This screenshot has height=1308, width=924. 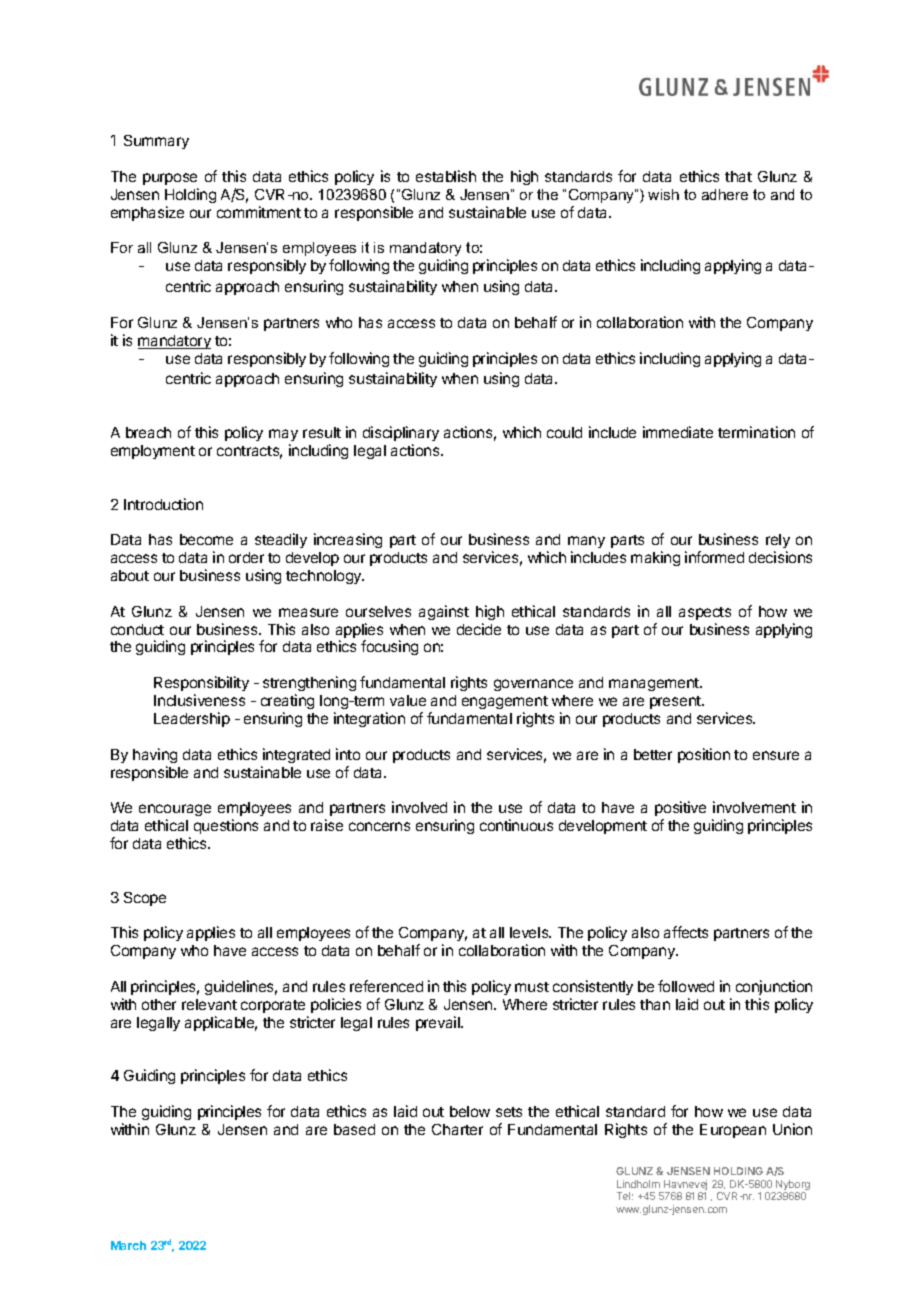 I want to click on March, so click(x=128, y=1245).
